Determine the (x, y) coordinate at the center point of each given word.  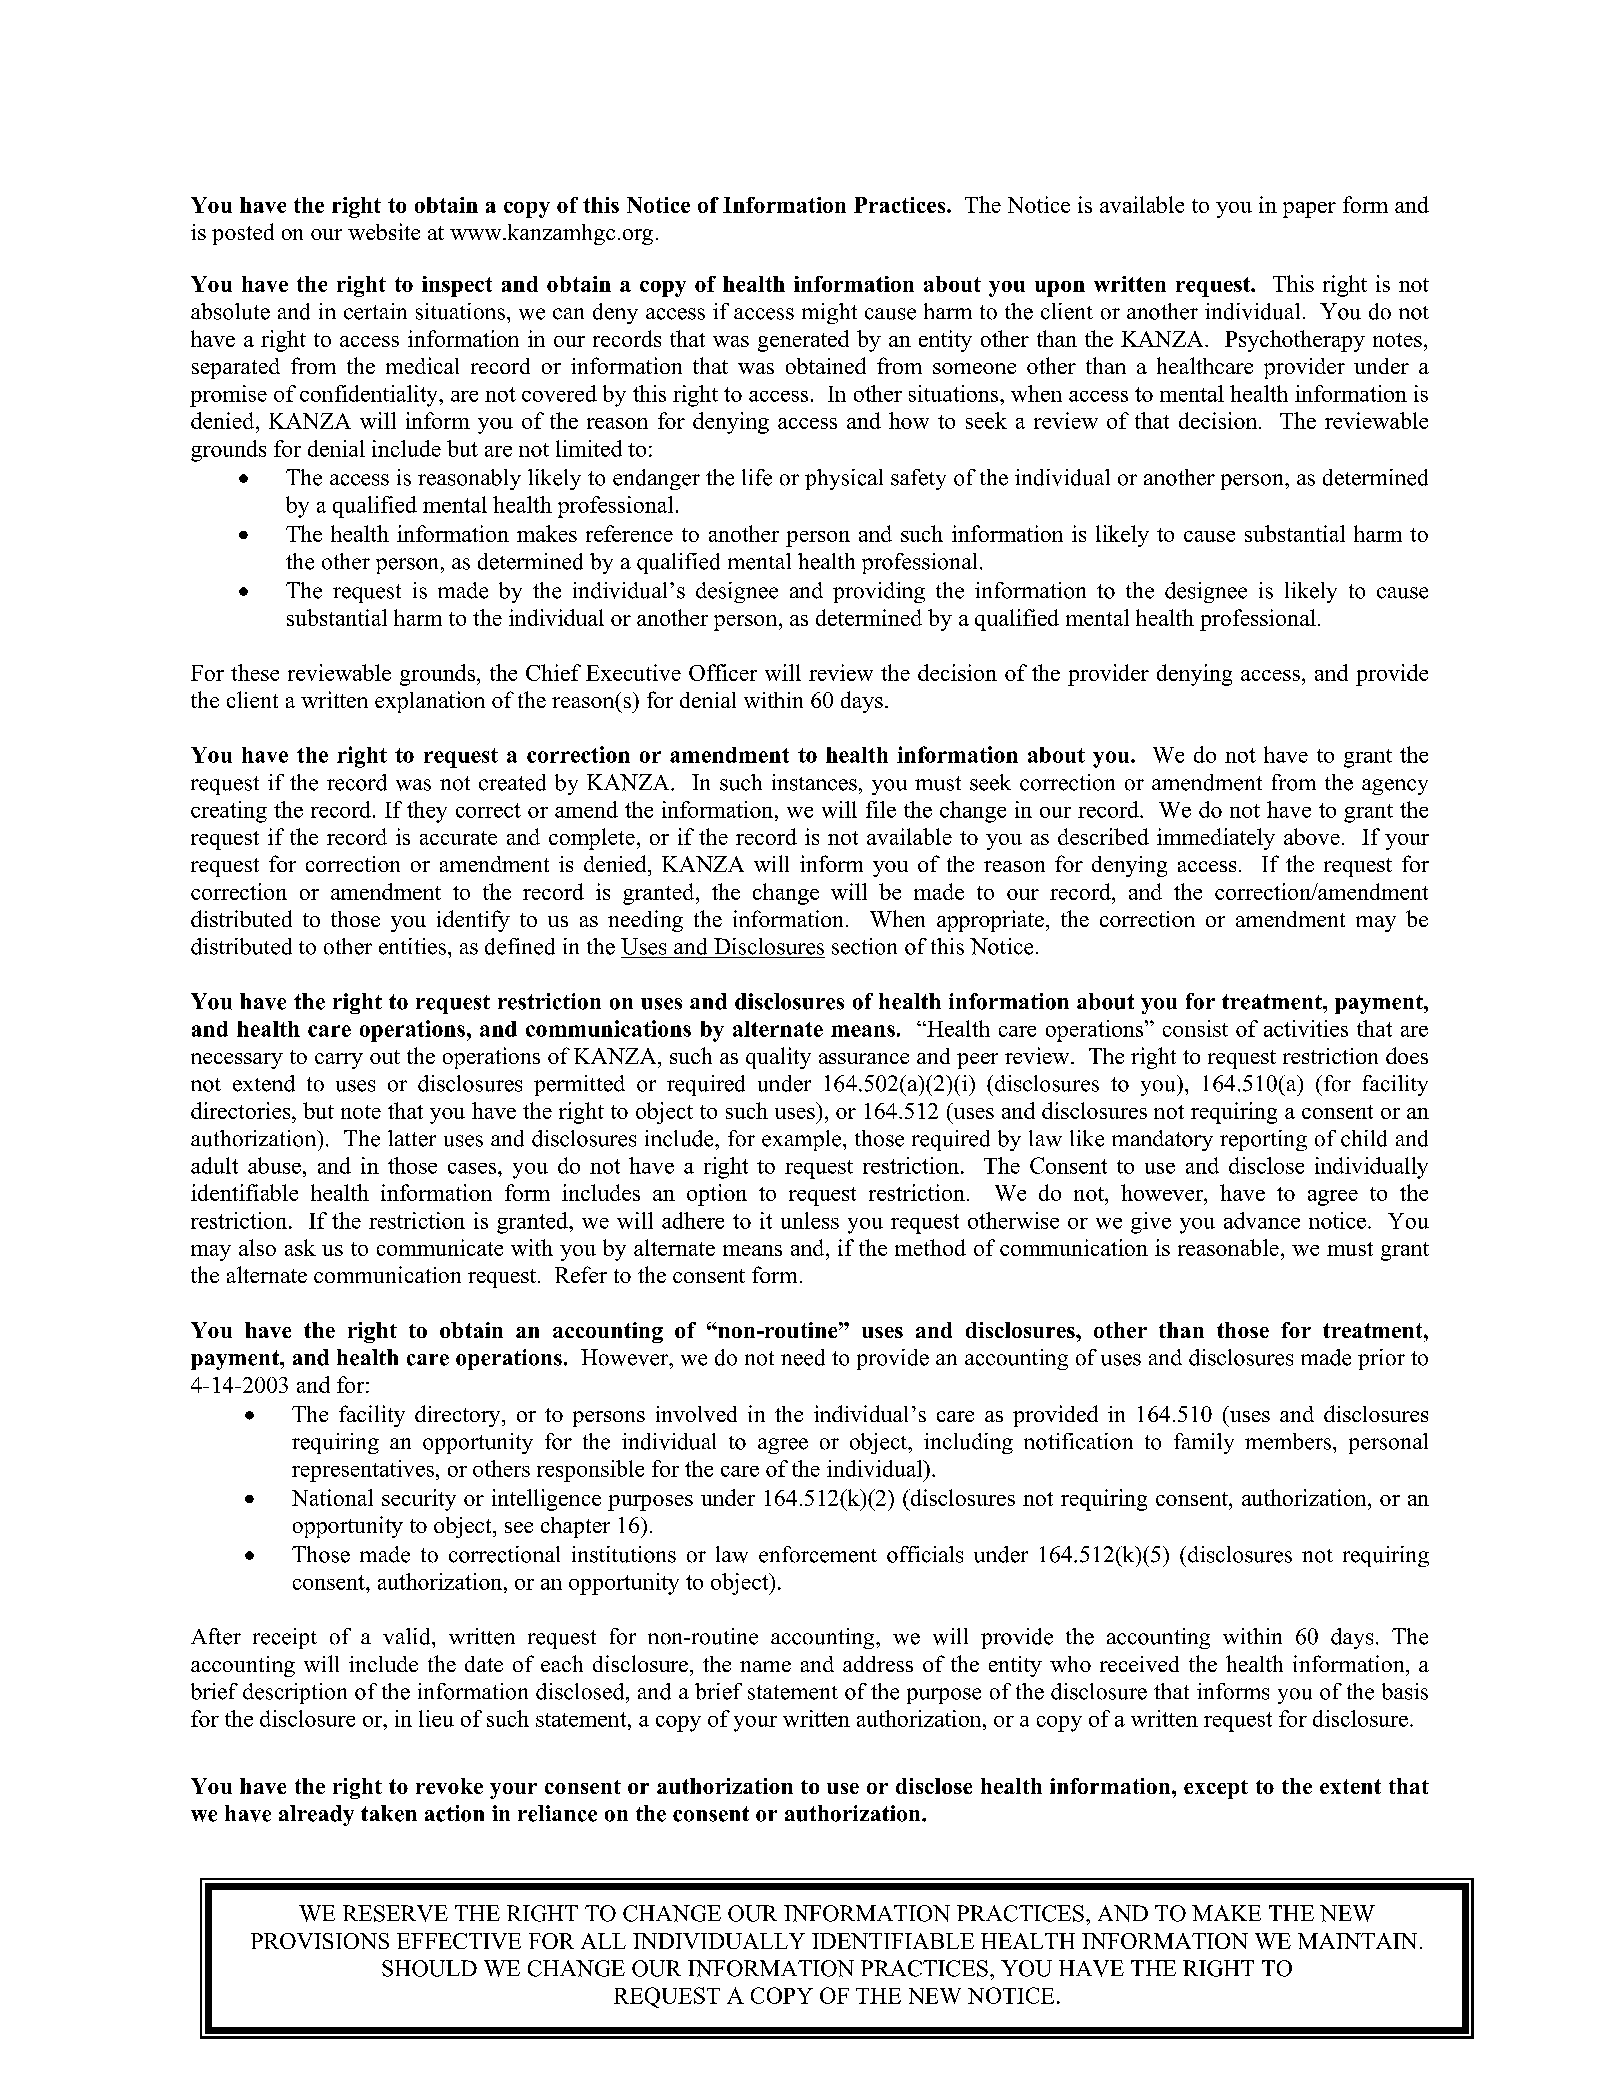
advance (1262, 1220)
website (384, 231)
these (255, 672)
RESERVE (395, 1913)
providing (879, 592)
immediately (1216, 839)
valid (408, 1636)
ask (300, 1247)
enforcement (818, 1554)
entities (412, 946)
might (829, 313)
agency (1395, 787)
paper (1309, 210)
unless (810, 1220)
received (1139, 1664)
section (864, 946)
